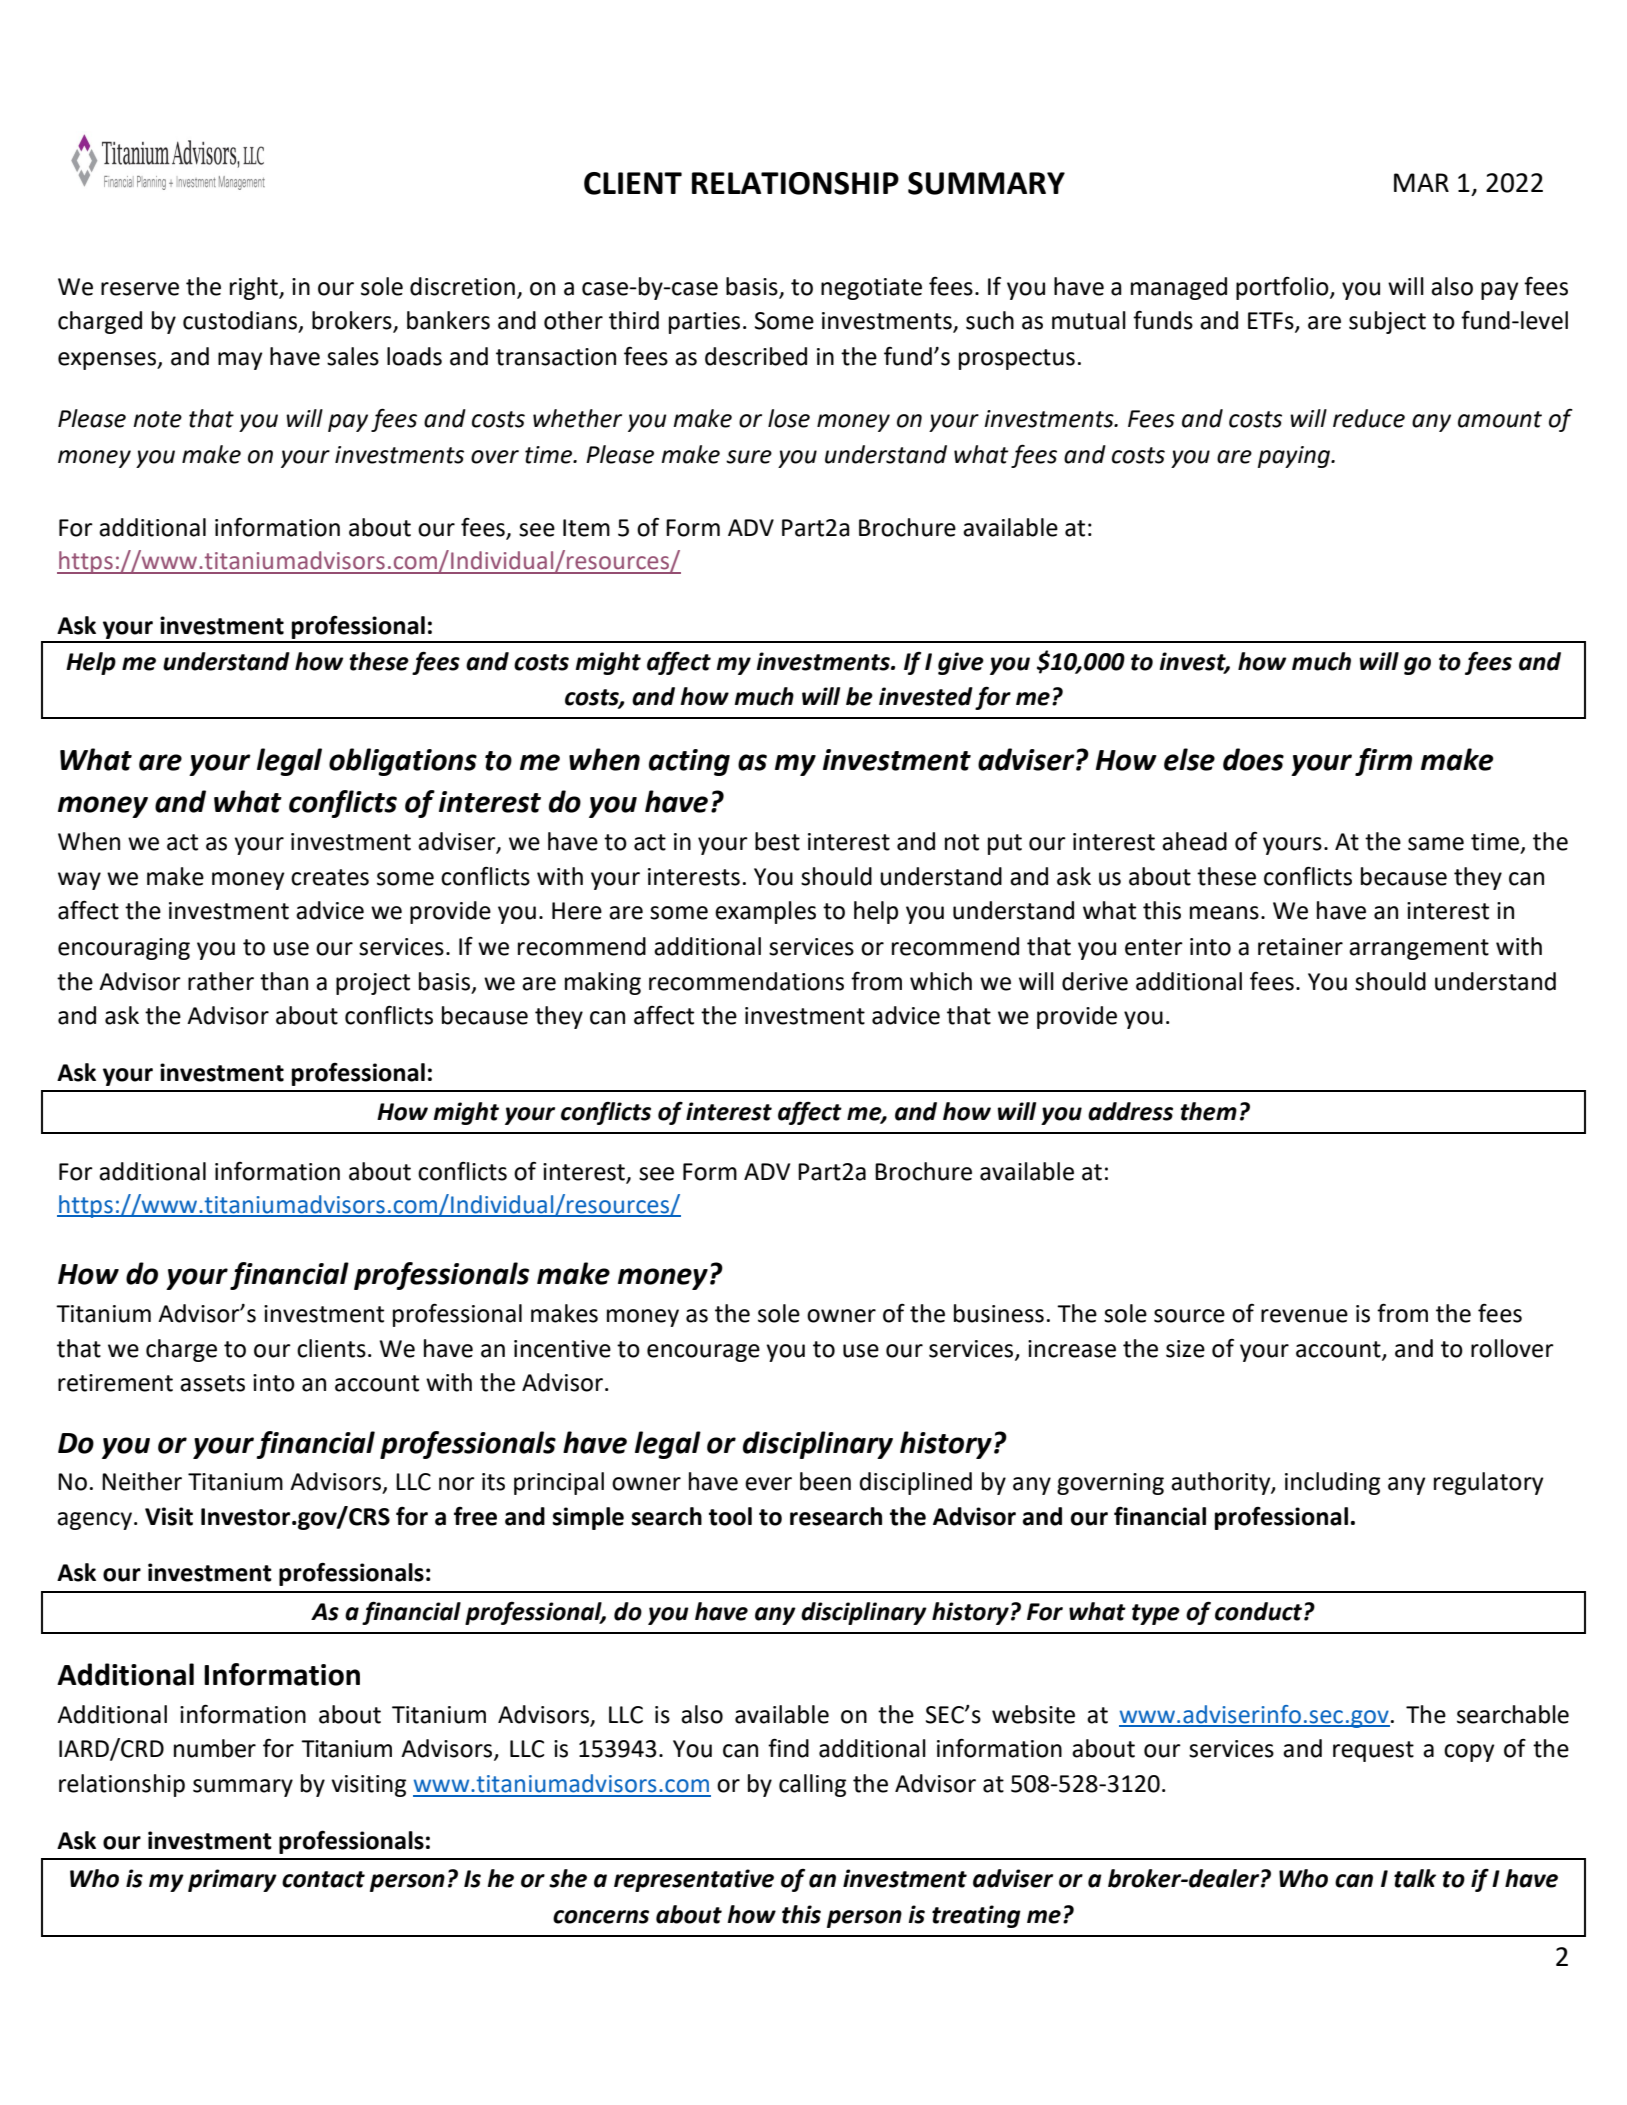  I want to click on described, so click(756, 356).
